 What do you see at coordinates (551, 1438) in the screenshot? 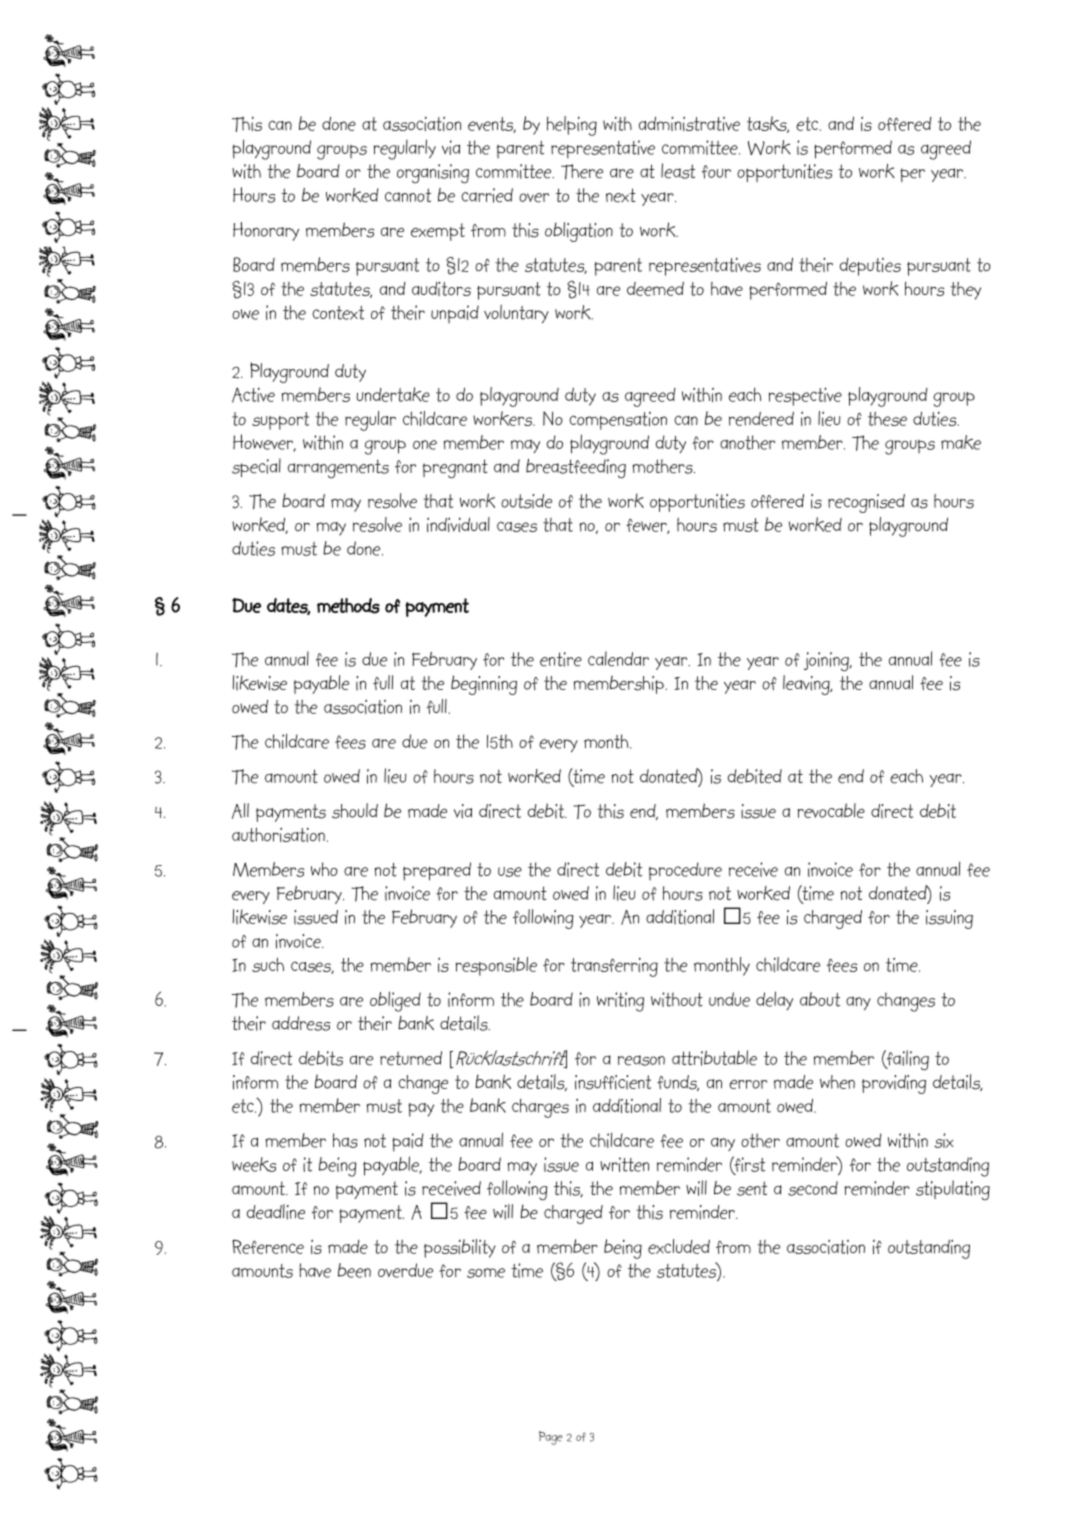
I see `Page` at bounding box center [551, 1438].
